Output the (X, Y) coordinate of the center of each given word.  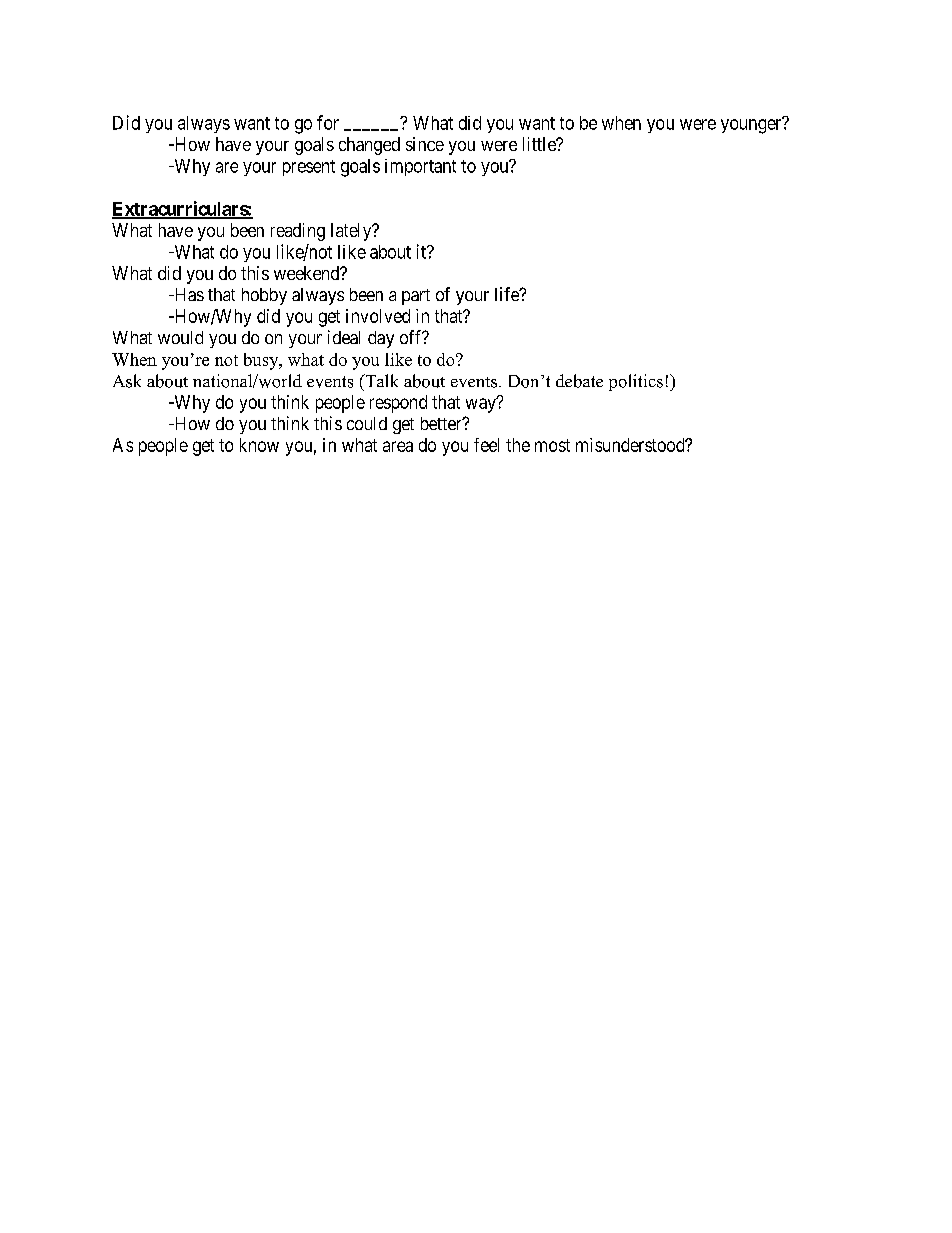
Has (188, 294)
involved (378, 316)
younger (752, 126)
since (425, 144)
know (259, 445)
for (328, 122)
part (416, 297)
